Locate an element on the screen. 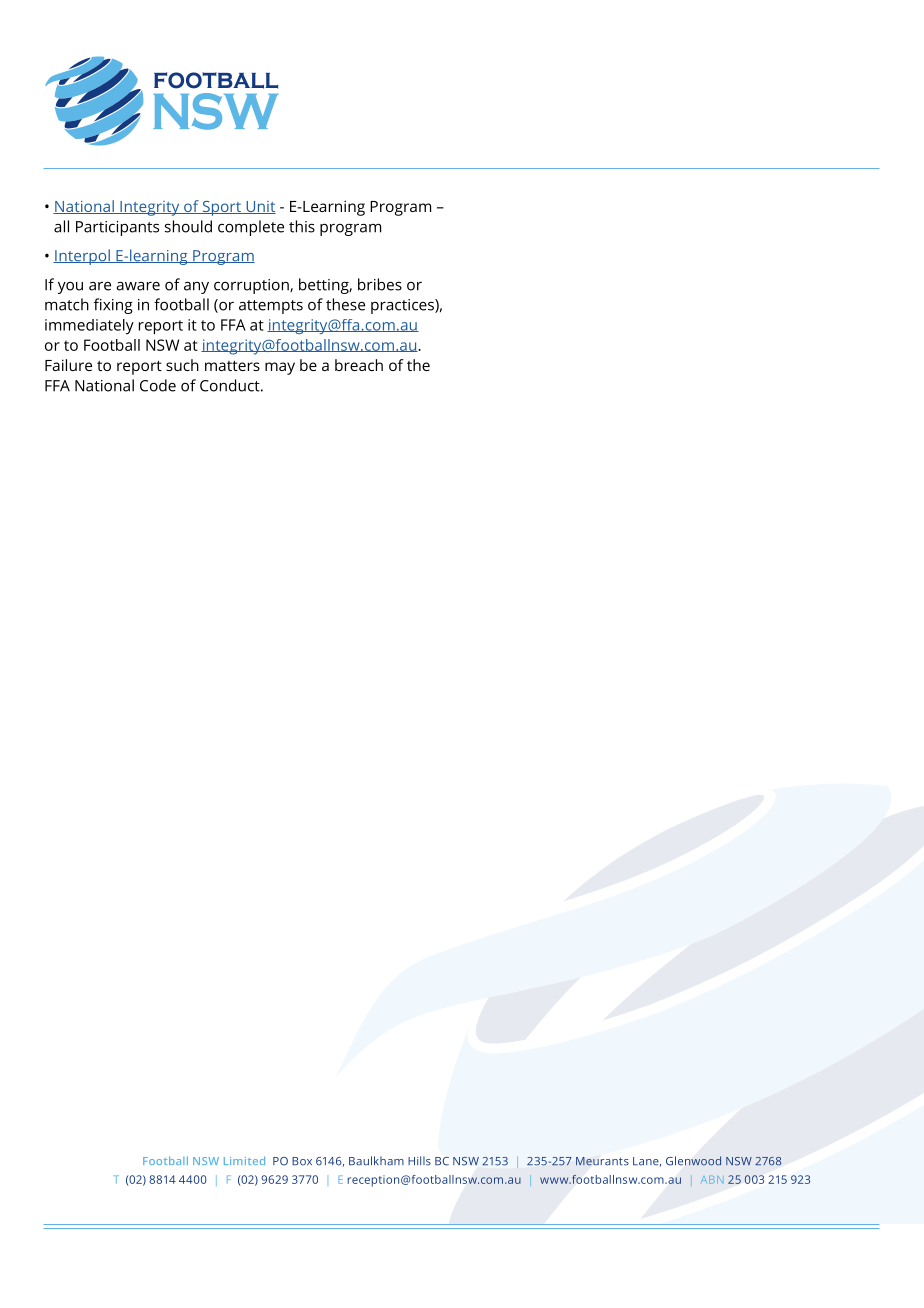 This screenshot has height=1308, width=924. Limited is located at coordinates (244, 1160).
